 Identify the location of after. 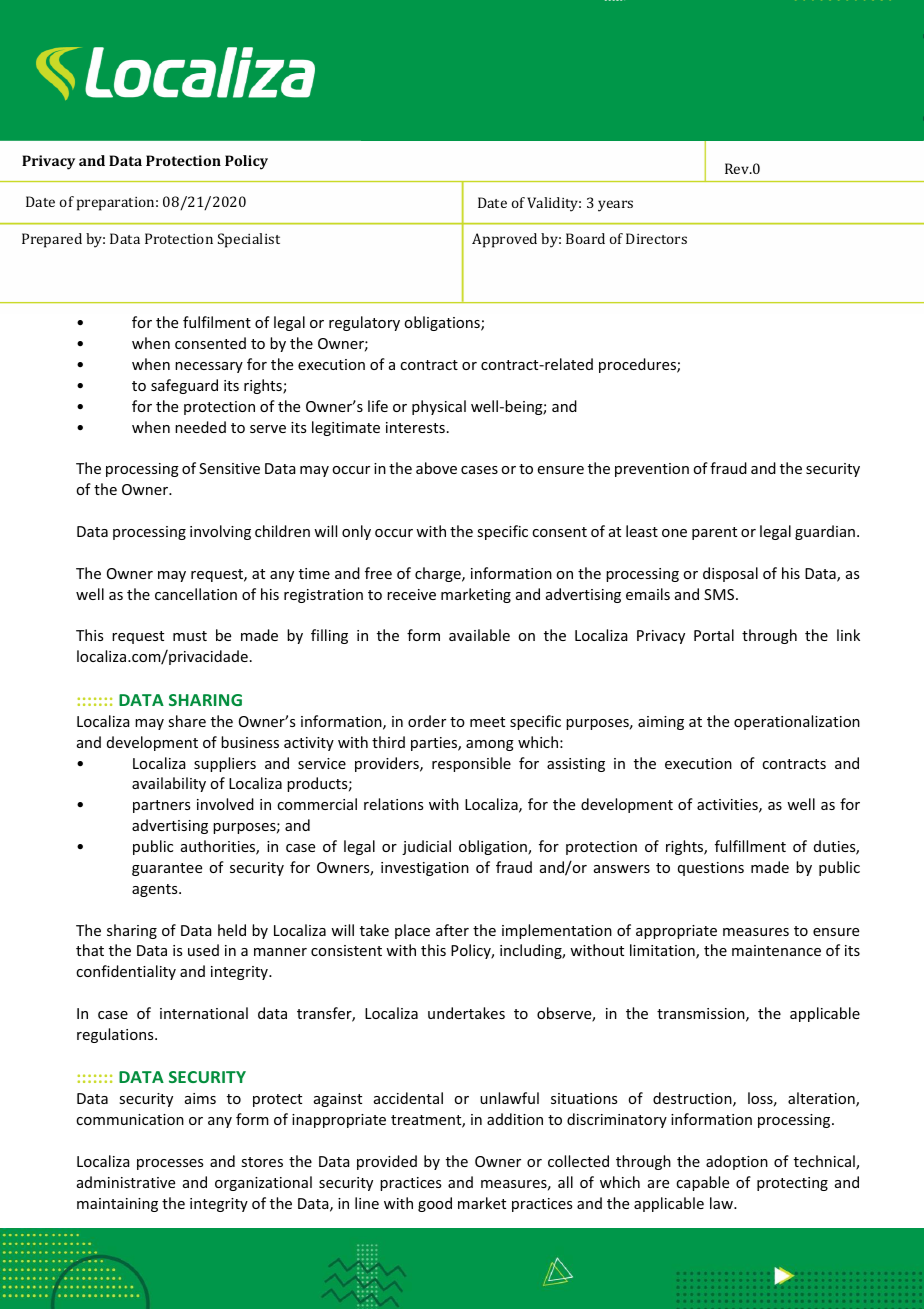
(452, 930).
